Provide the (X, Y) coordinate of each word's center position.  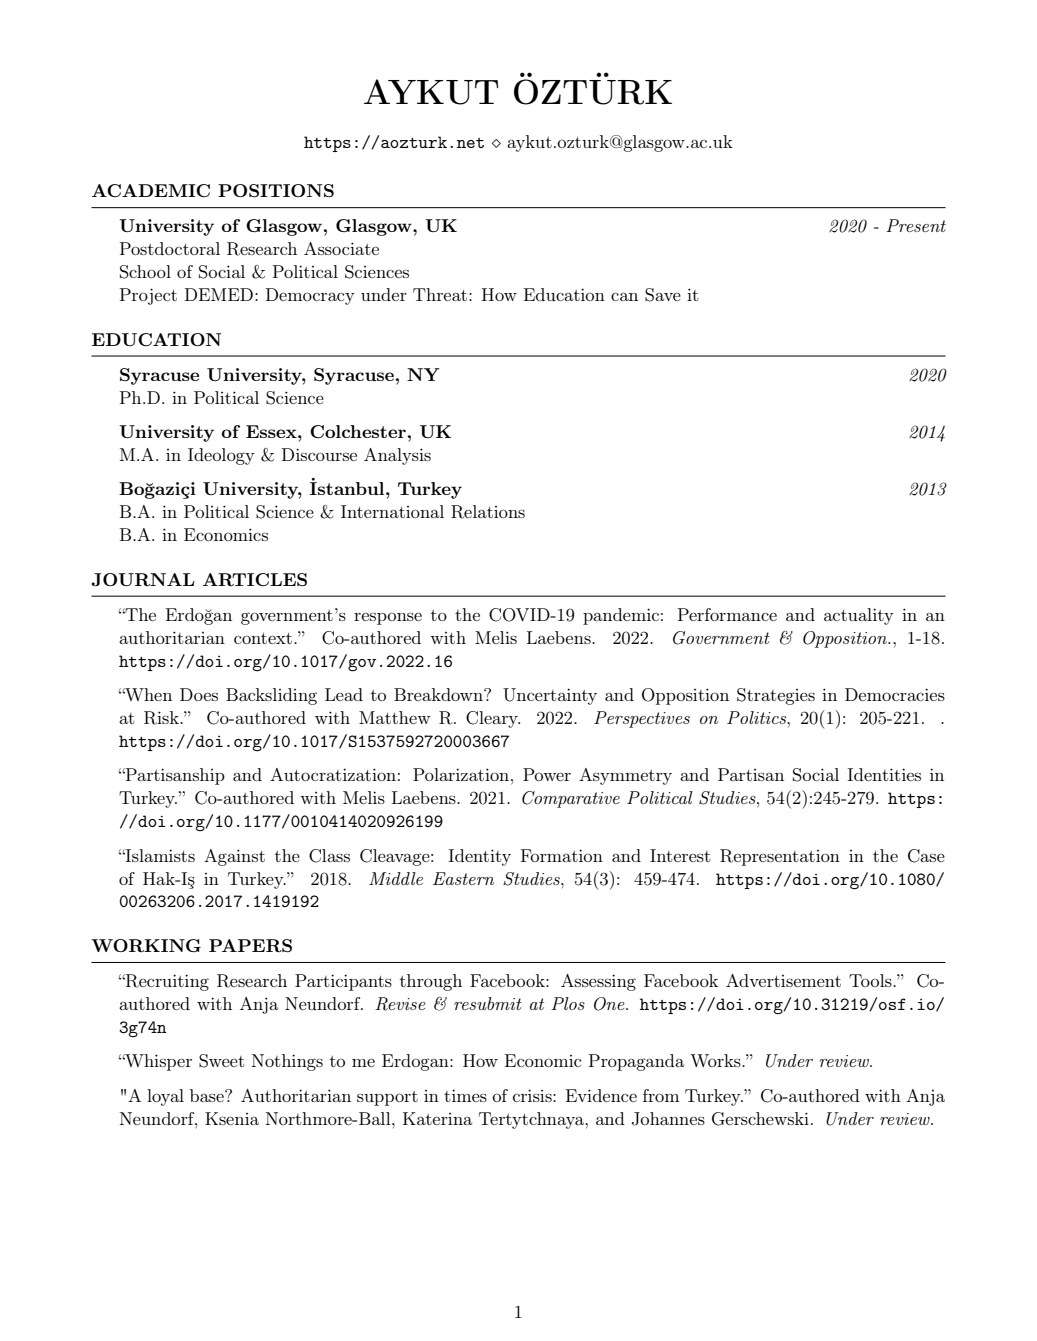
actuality (859, 616)
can (624, 296)
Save (663, 295)
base (208, 1095)
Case (926, 856)
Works (716, 1060)
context (264, 638)
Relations (488, 512)
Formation (562, 855)
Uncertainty (550, 696)
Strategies (776, 696)
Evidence (601, 1095)
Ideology (221, 456)
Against (234, 857)
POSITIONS (276, 190)
